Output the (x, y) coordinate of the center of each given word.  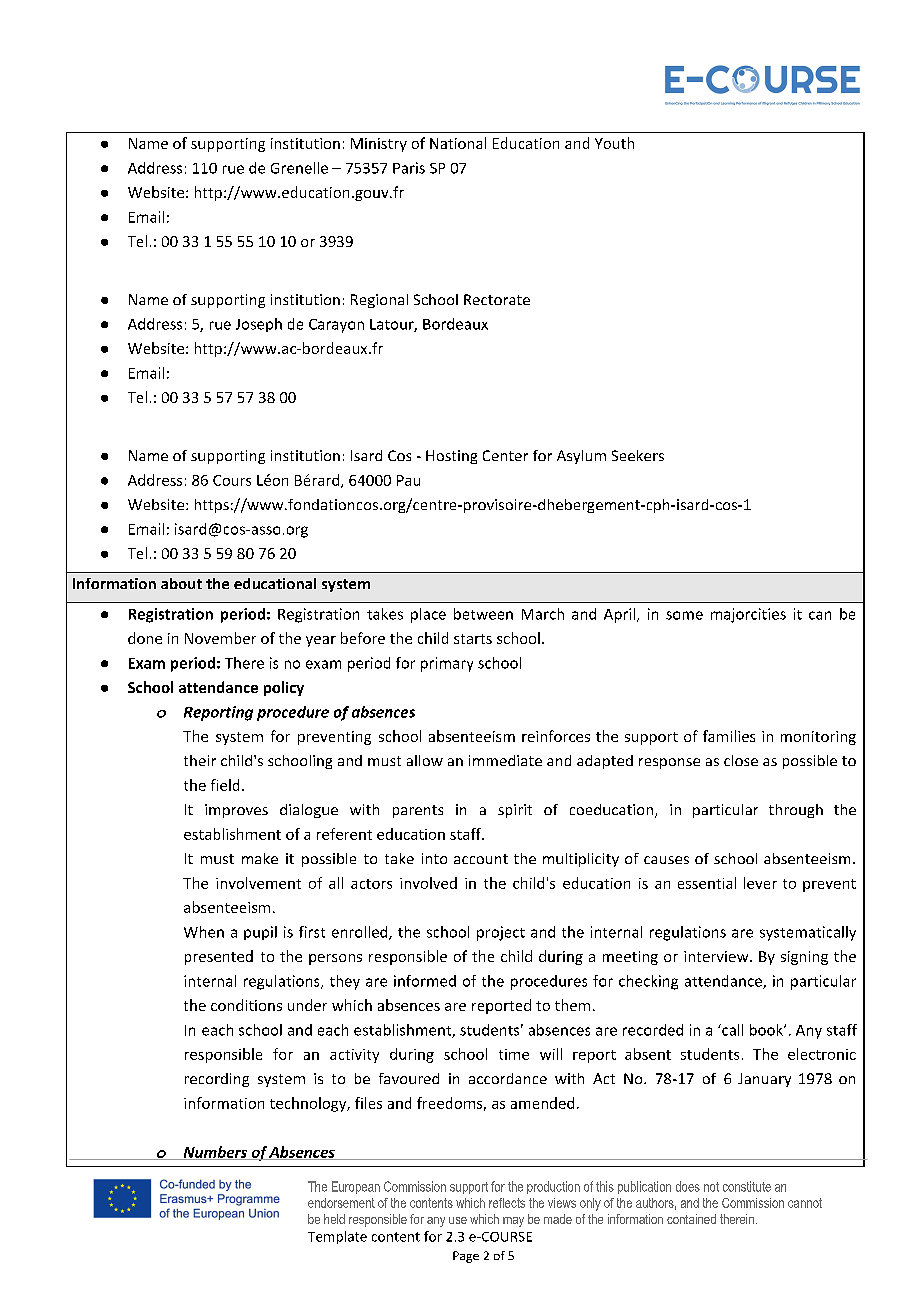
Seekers (638, 455)
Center (505, 455)
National (458, 143)
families (729, 736)
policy (284, 688)
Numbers (215, 1153)
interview (717, 956)
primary (447, 664)
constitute (747, 1186)
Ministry (379, 145)
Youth (614, 143)
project (501, 933)
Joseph (259, 325)
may (513, 1222)
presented (219, 957)
